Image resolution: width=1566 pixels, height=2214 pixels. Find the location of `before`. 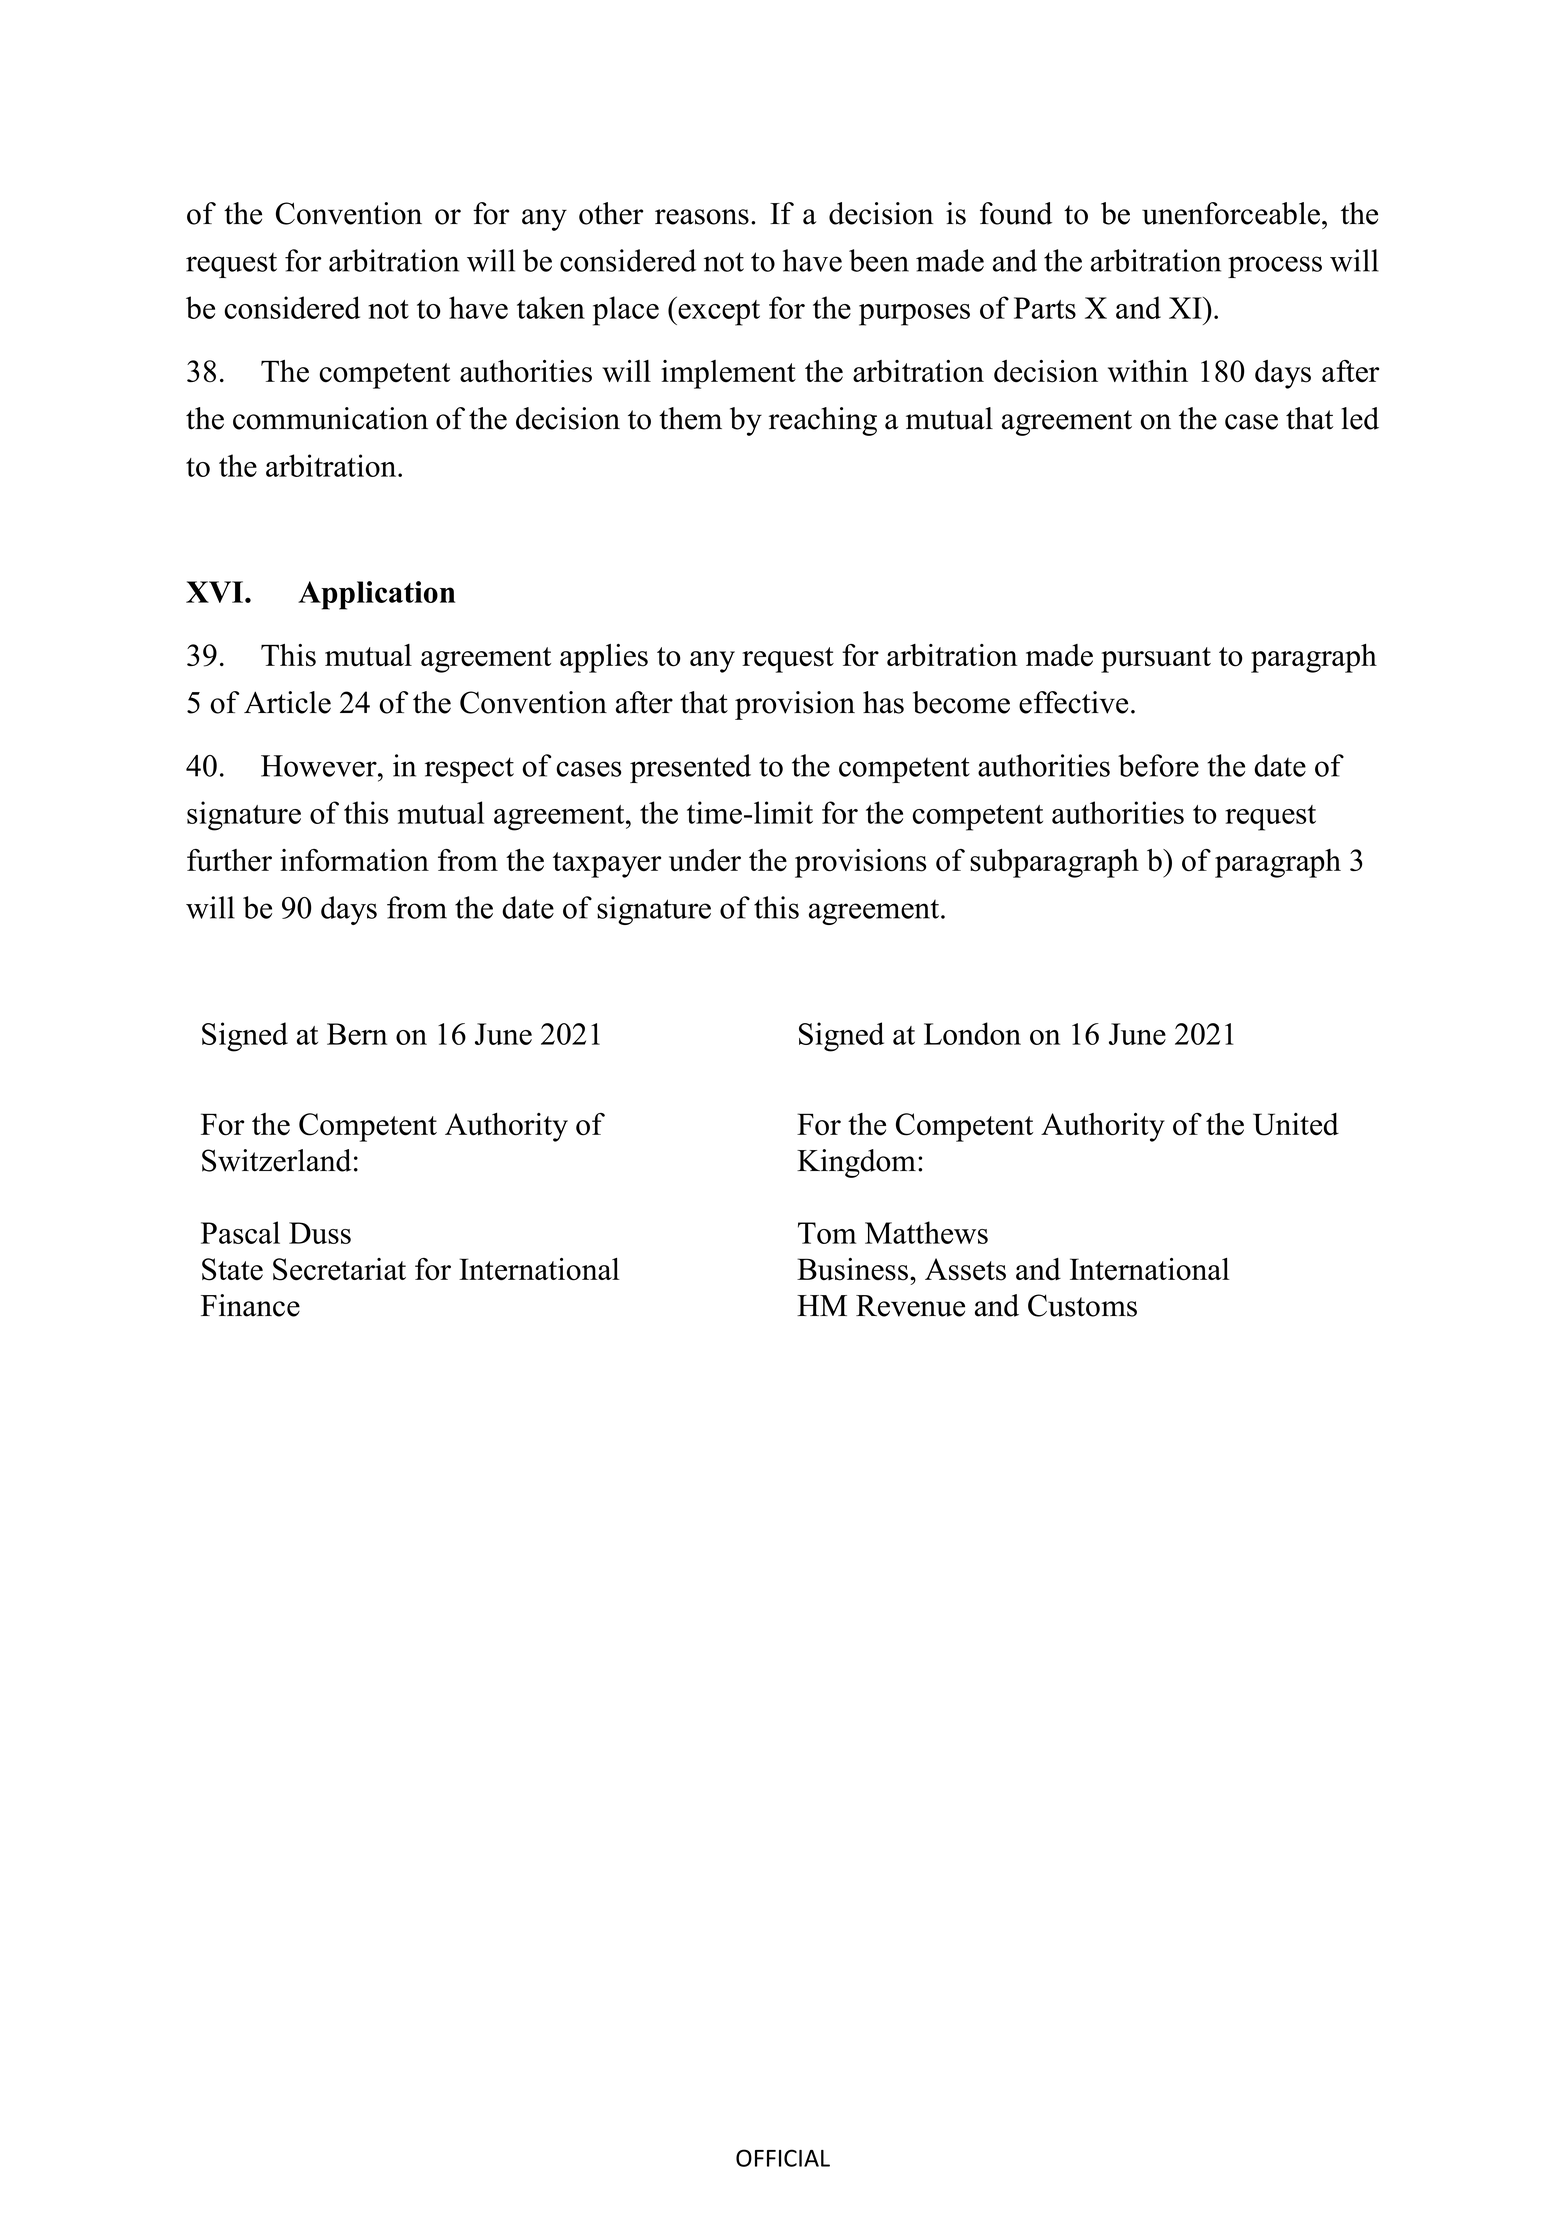

before is located at coordinates (1158, 765).
